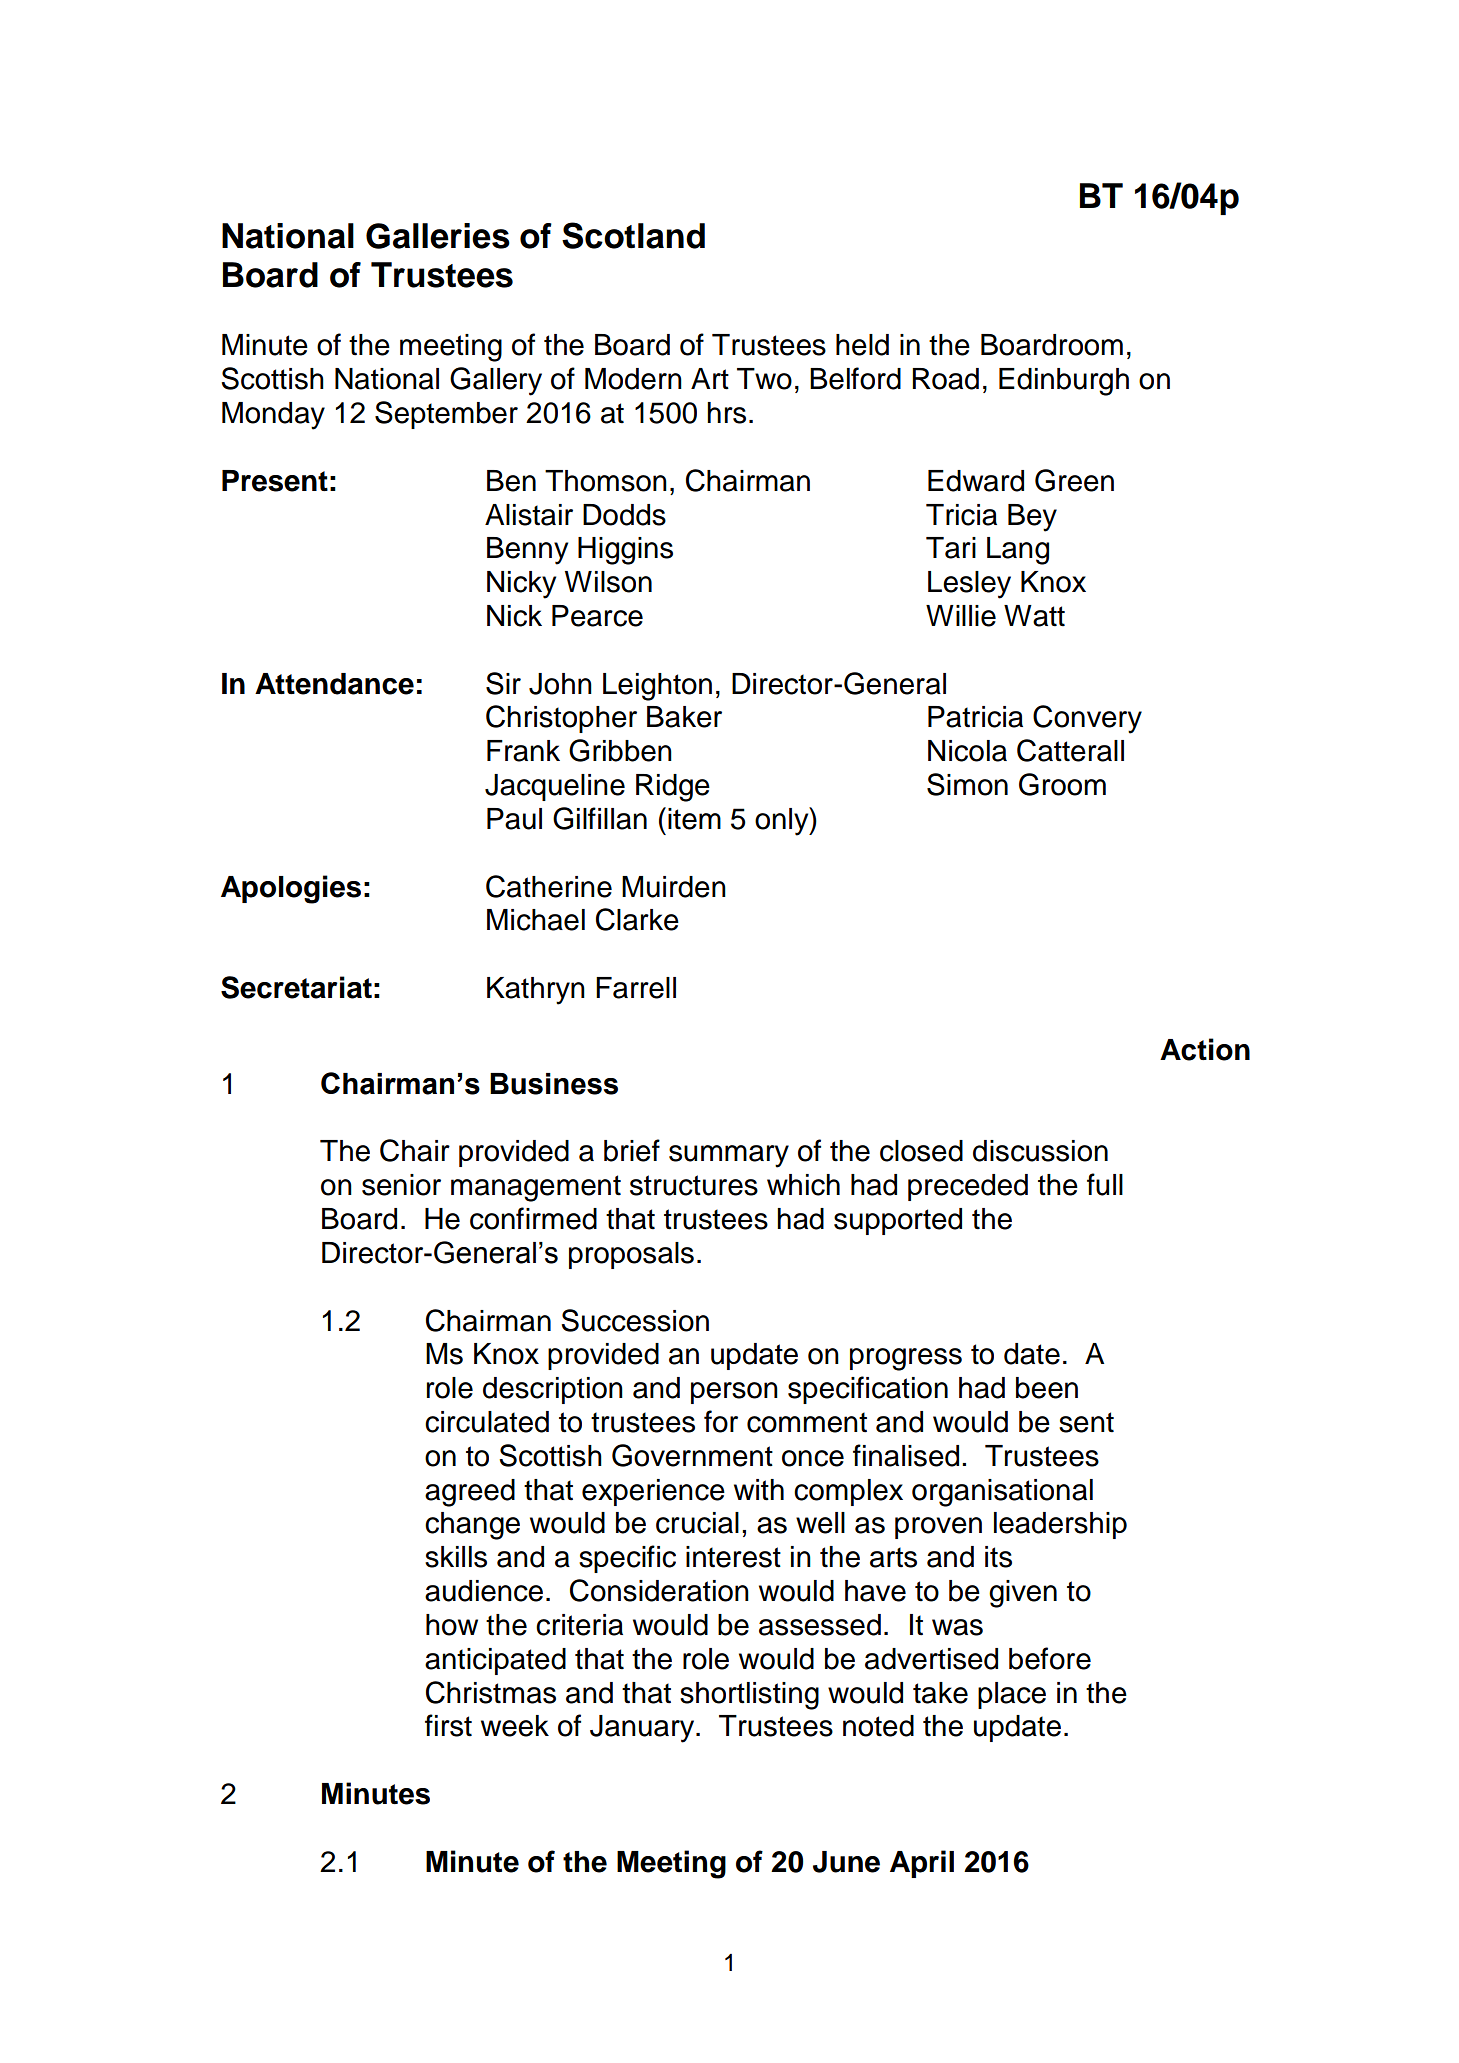  What do you see at coordinates (694, 1185) in the image?
I see `structures` at bounding box center [694, 1185].
